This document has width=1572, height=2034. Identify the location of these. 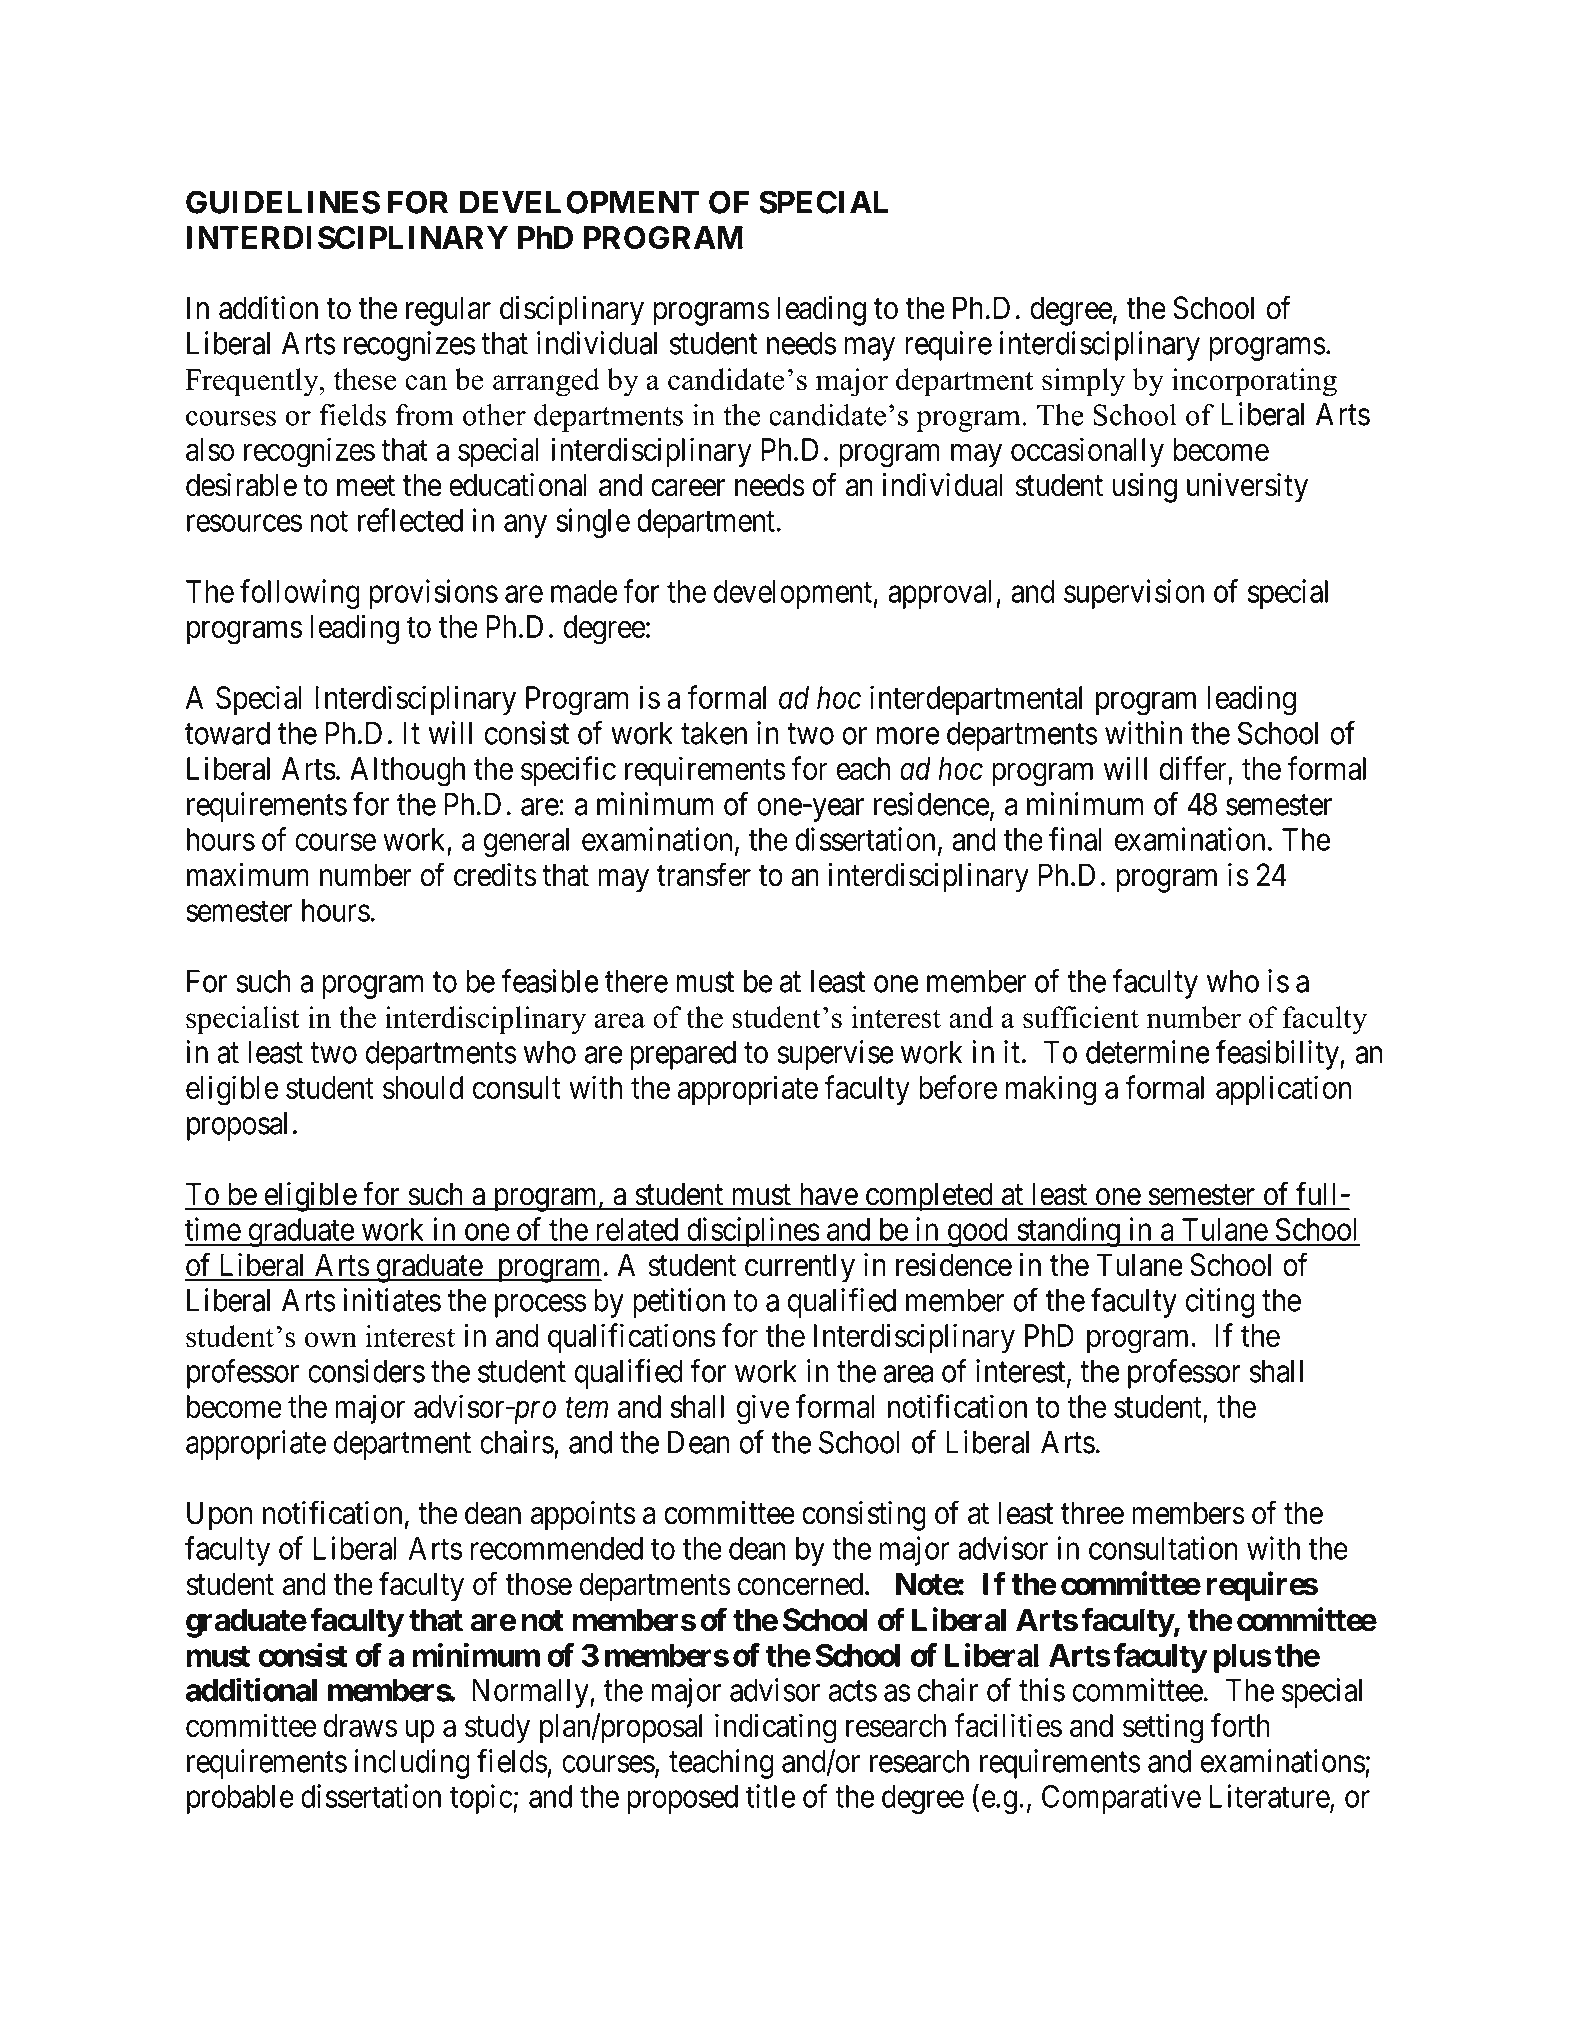
(365, 379).
